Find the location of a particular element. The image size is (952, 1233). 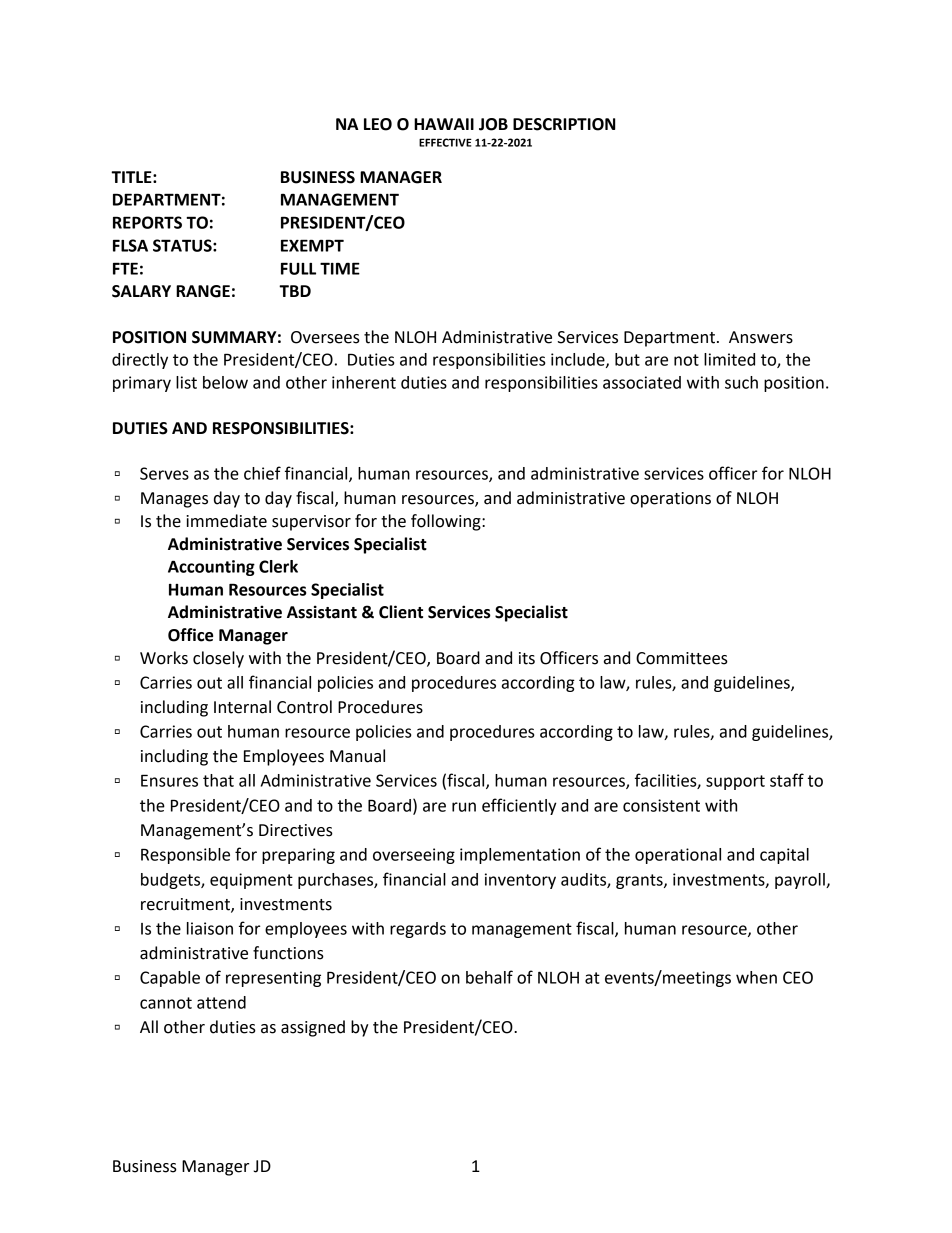

following is located at coordinates (447, 522).
